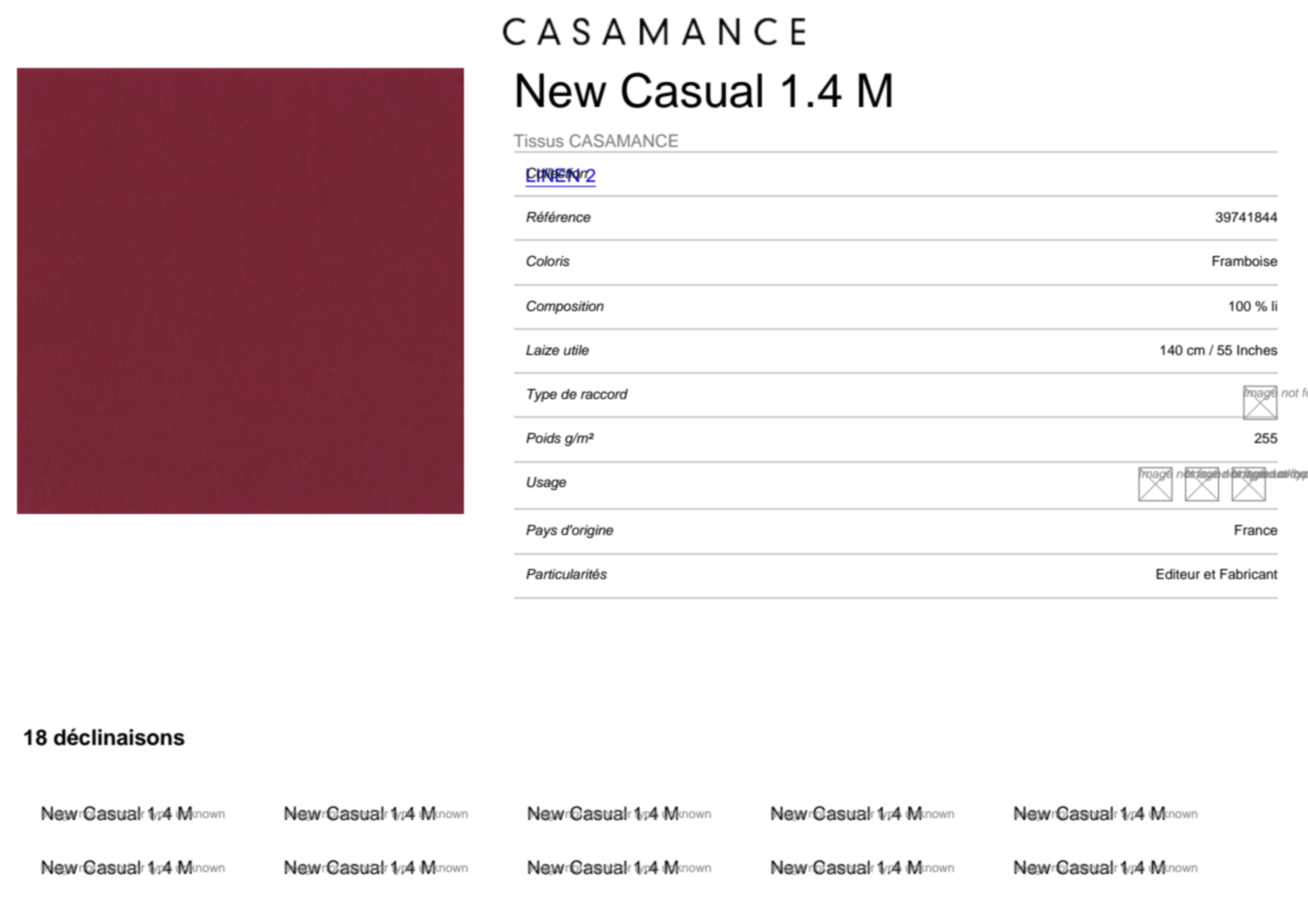 Image resolution: width=1308 pixels, height=924 pixels. What do you see at coordinates (541, 531) in the document?
I see `Pays` at bounding box center [541, 531].
